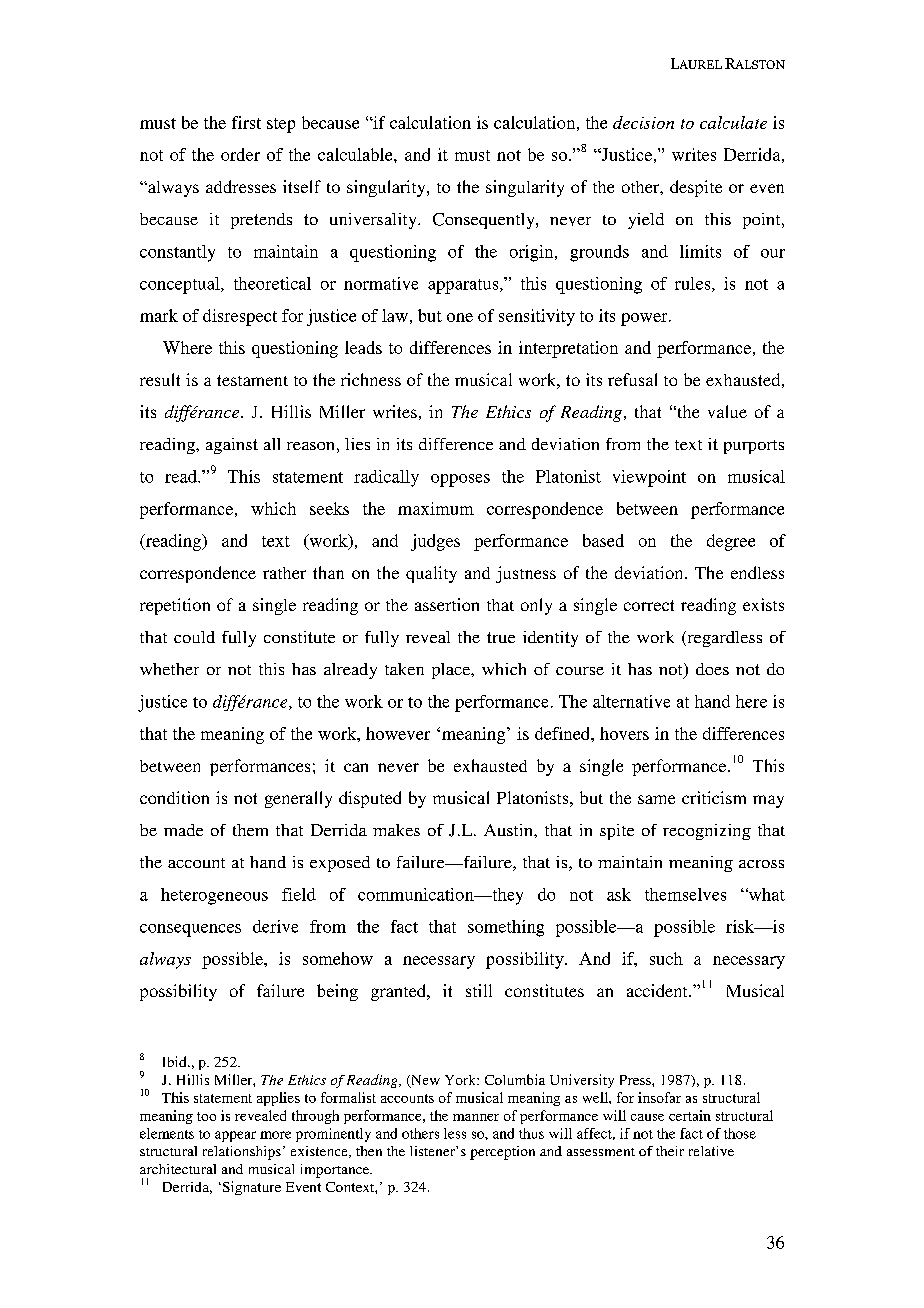 The height and width of the page is (1308, 924). What do you see at coordinates (252, 380) in the page?
I see `testament` at bounding box center [252, 380].
